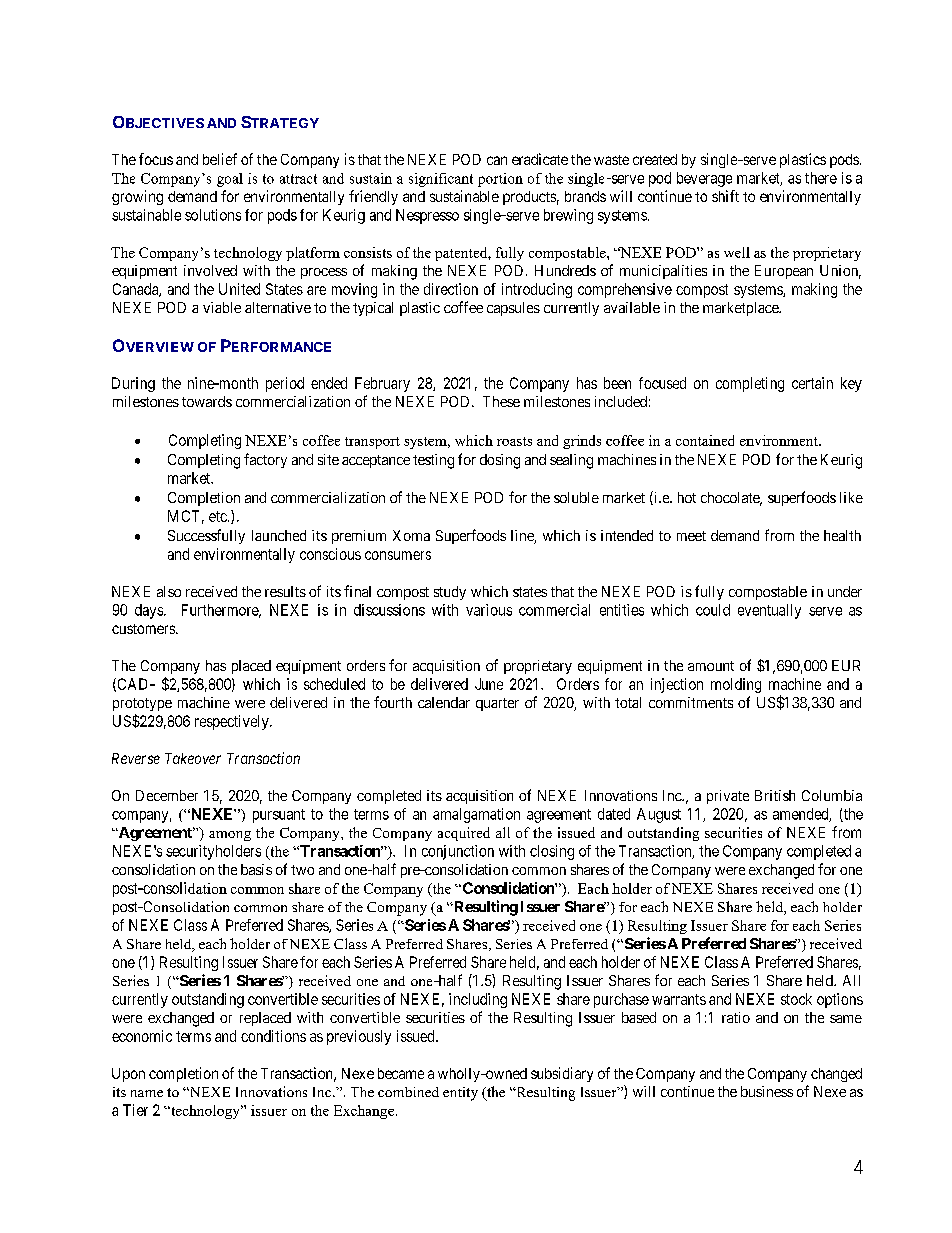  What do you see at coordinates (144, 629) in the page?
I see `customers` at bounding box center [144, 629].
